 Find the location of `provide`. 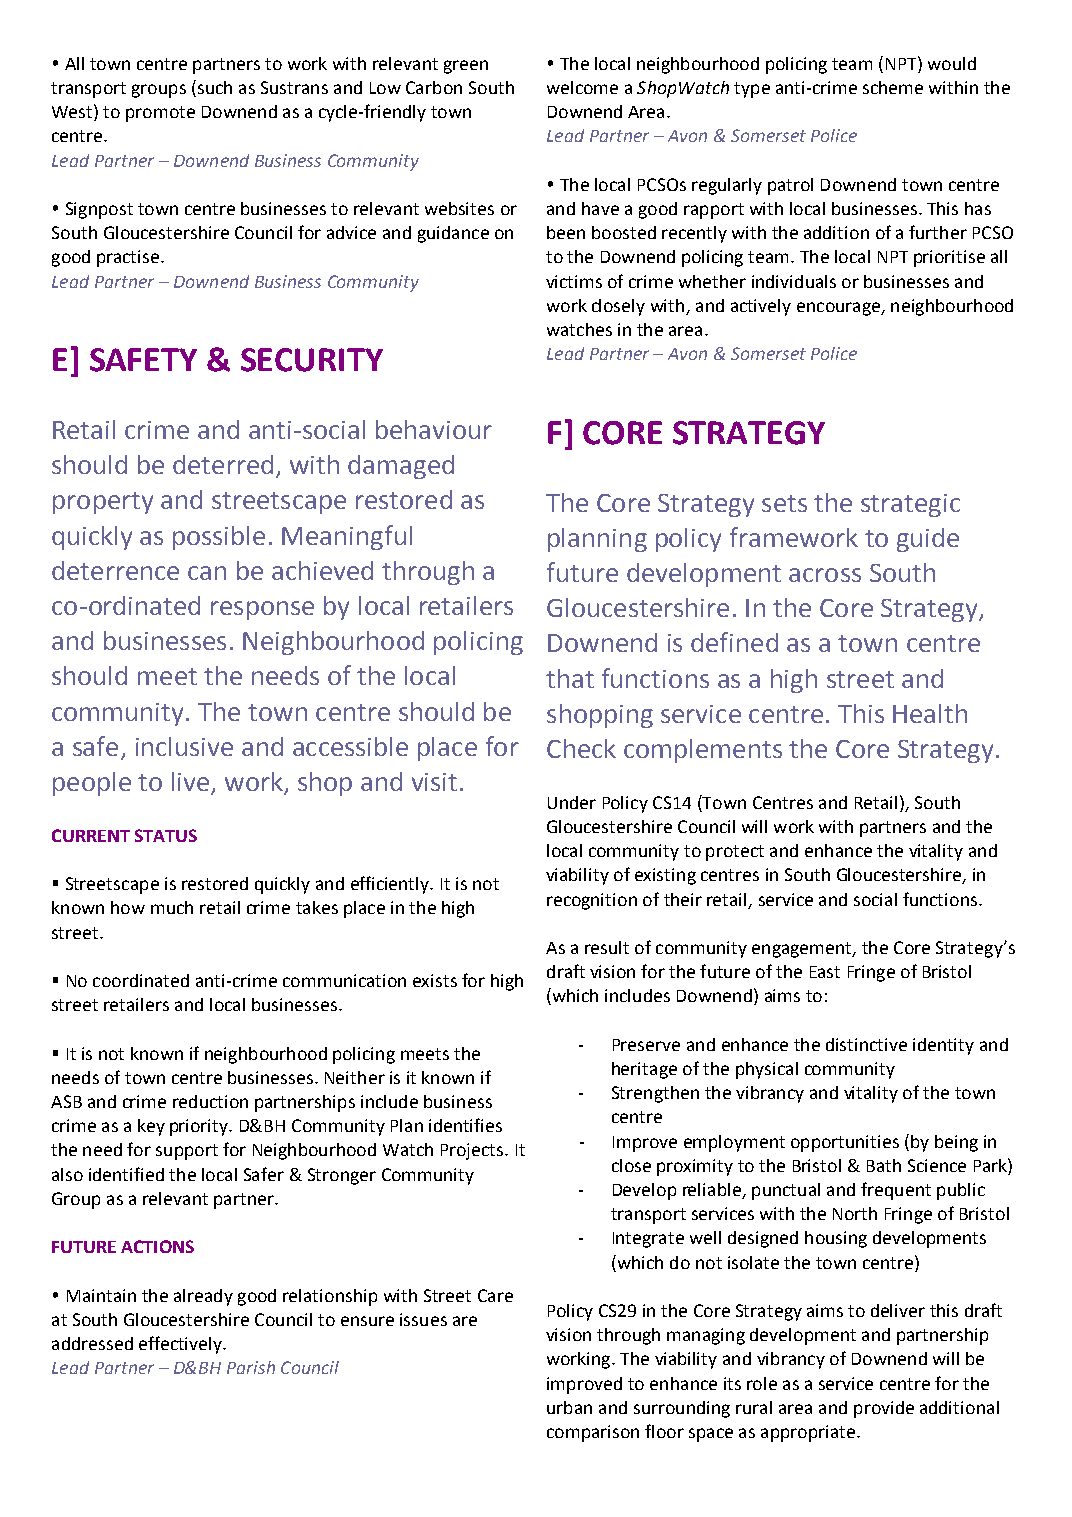

provide is located at coordinates (884, 1409).
